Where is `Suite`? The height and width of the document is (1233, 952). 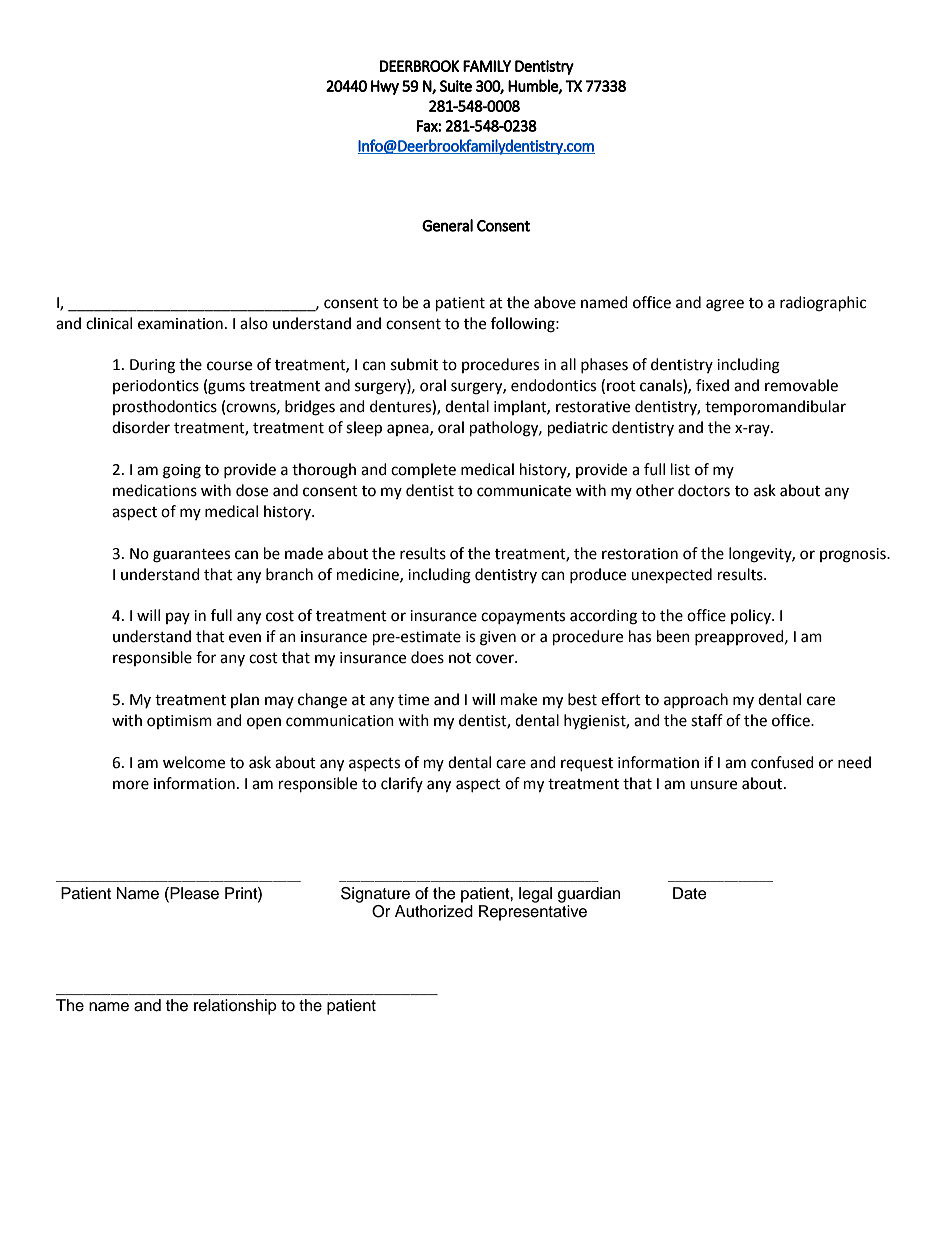 Suite is located at coordinates (456, 86).
